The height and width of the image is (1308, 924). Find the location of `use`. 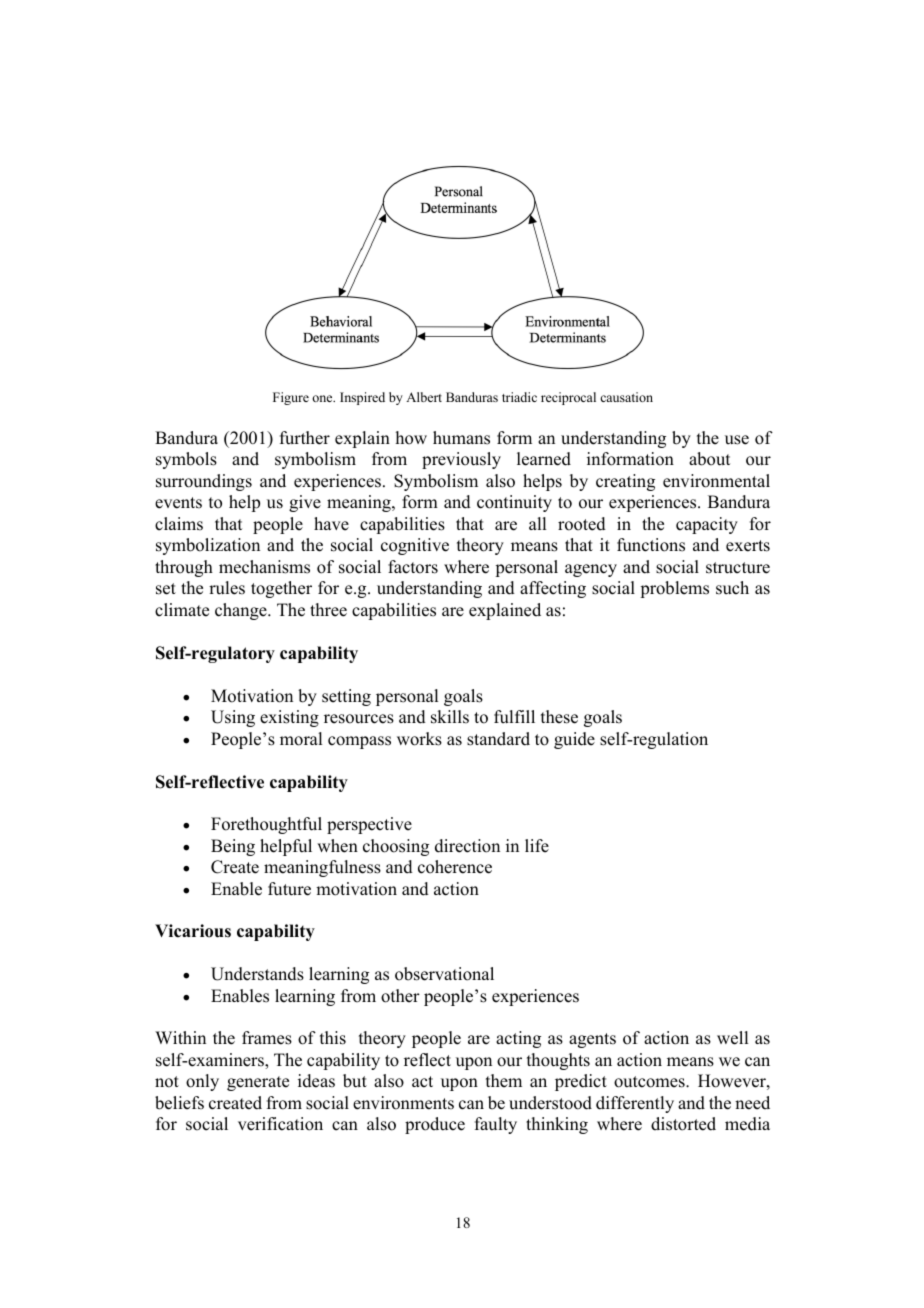

use is located at coordinates (737, 440).
